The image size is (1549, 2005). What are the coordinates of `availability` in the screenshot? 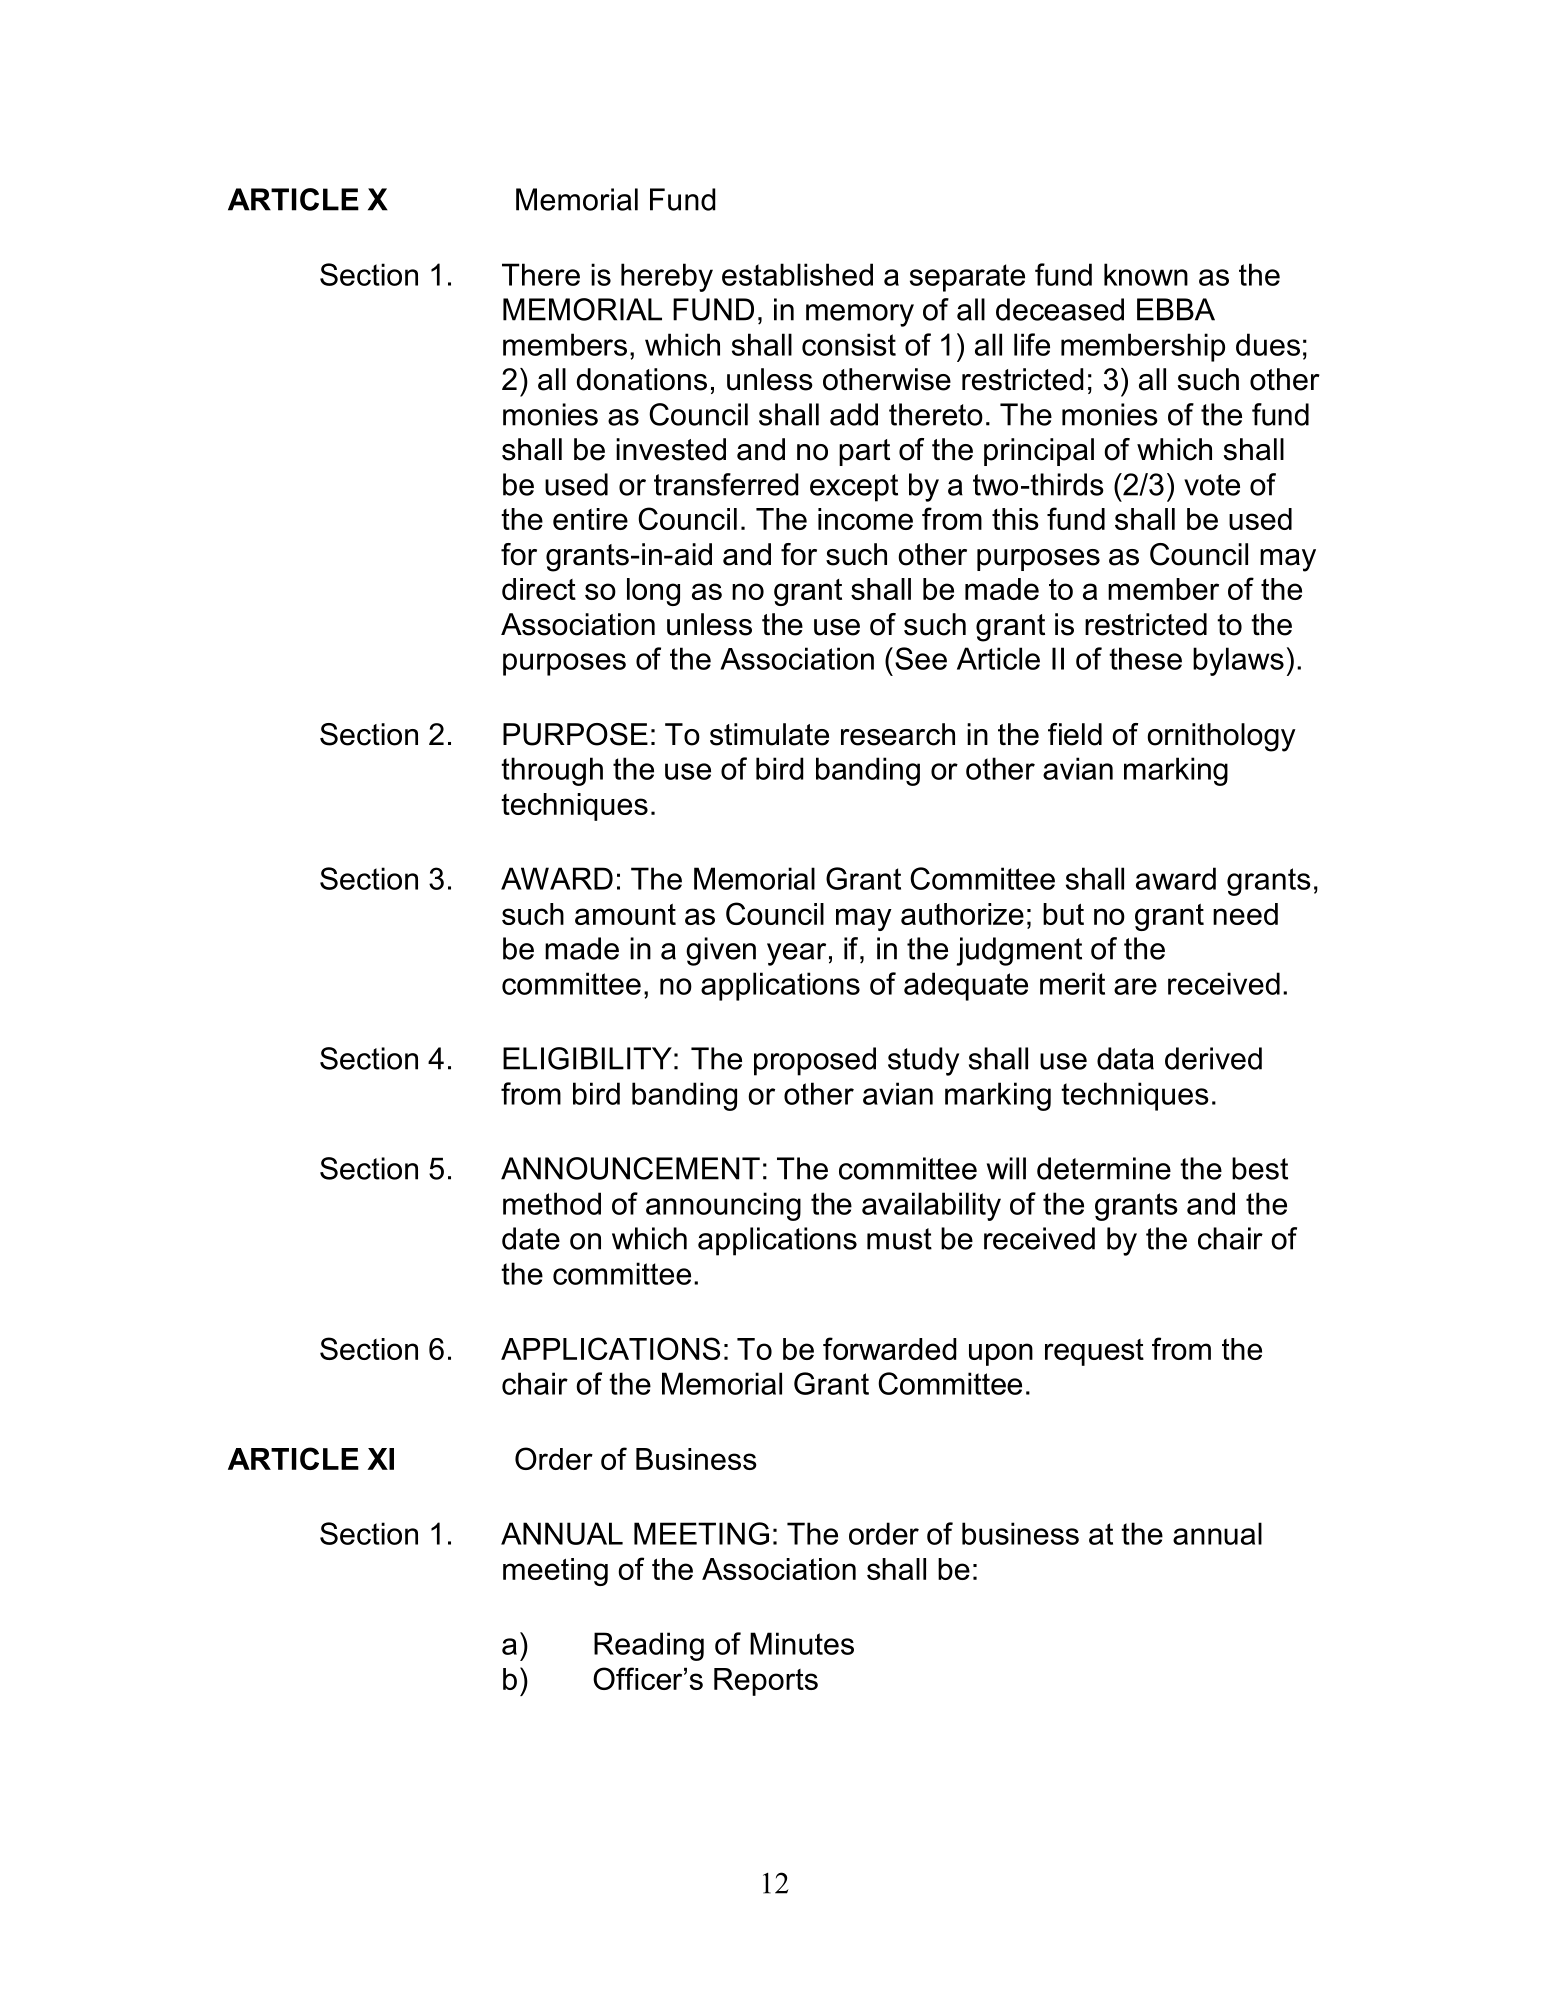 It's located at (931, 1206).
